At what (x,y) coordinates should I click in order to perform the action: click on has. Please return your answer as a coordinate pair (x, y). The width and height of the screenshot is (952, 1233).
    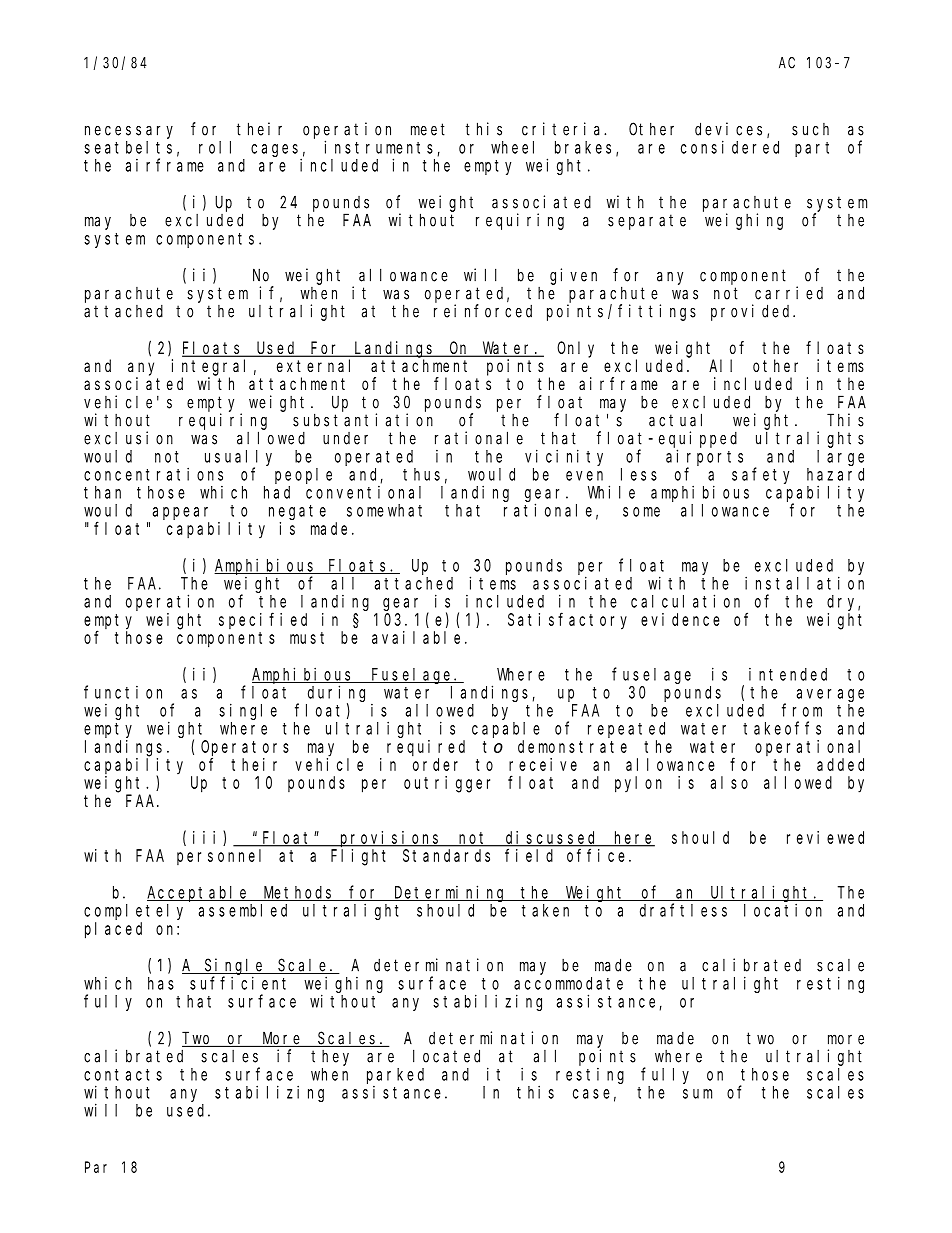
    Looking at the image, I should click on (161, 983).
